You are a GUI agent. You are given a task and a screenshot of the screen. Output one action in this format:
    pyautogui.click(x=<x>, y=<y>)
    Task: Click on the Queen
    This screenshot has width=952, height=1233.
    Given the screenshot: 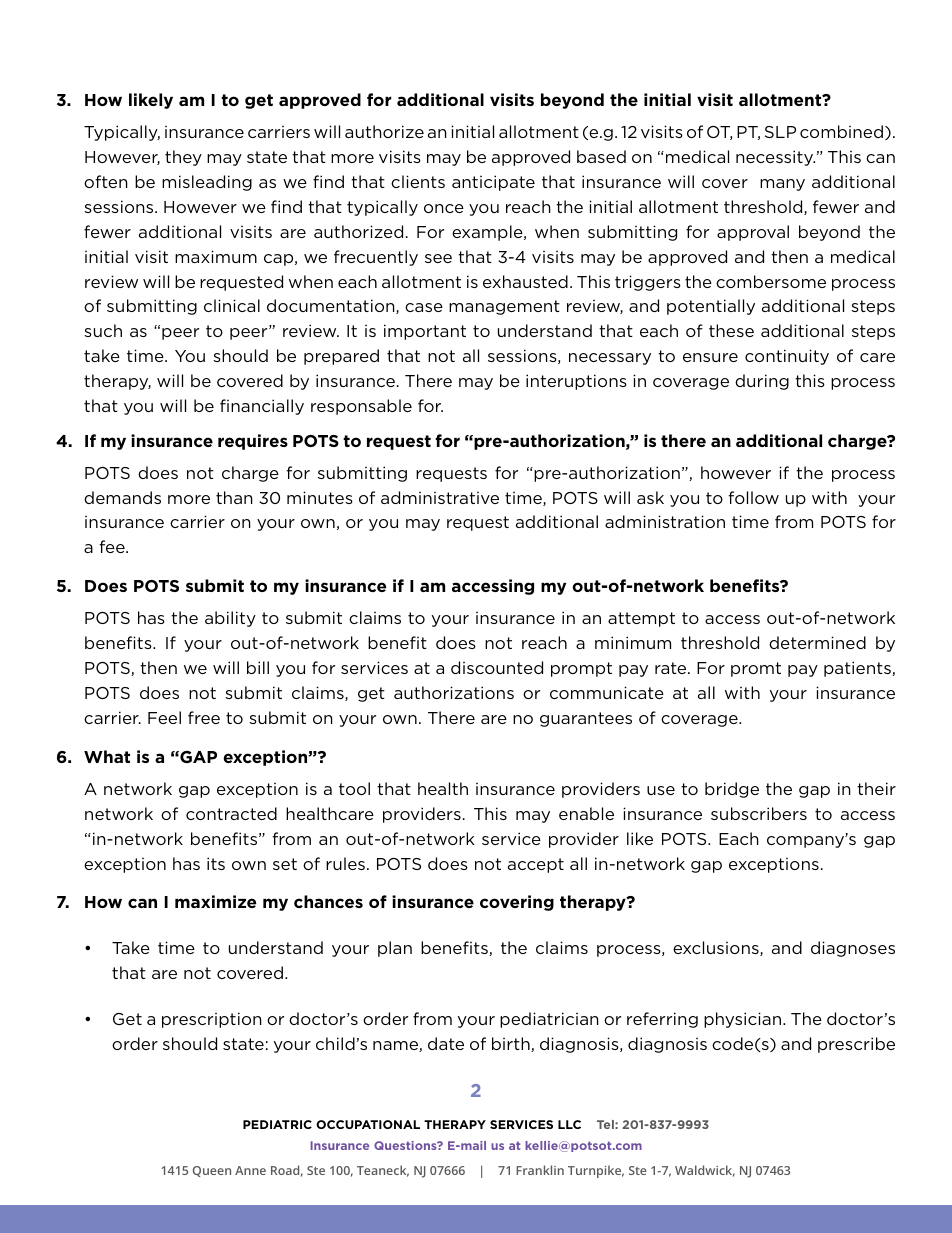 What is the action you would take?
    pyautogui.click(x=212, y=1171)
